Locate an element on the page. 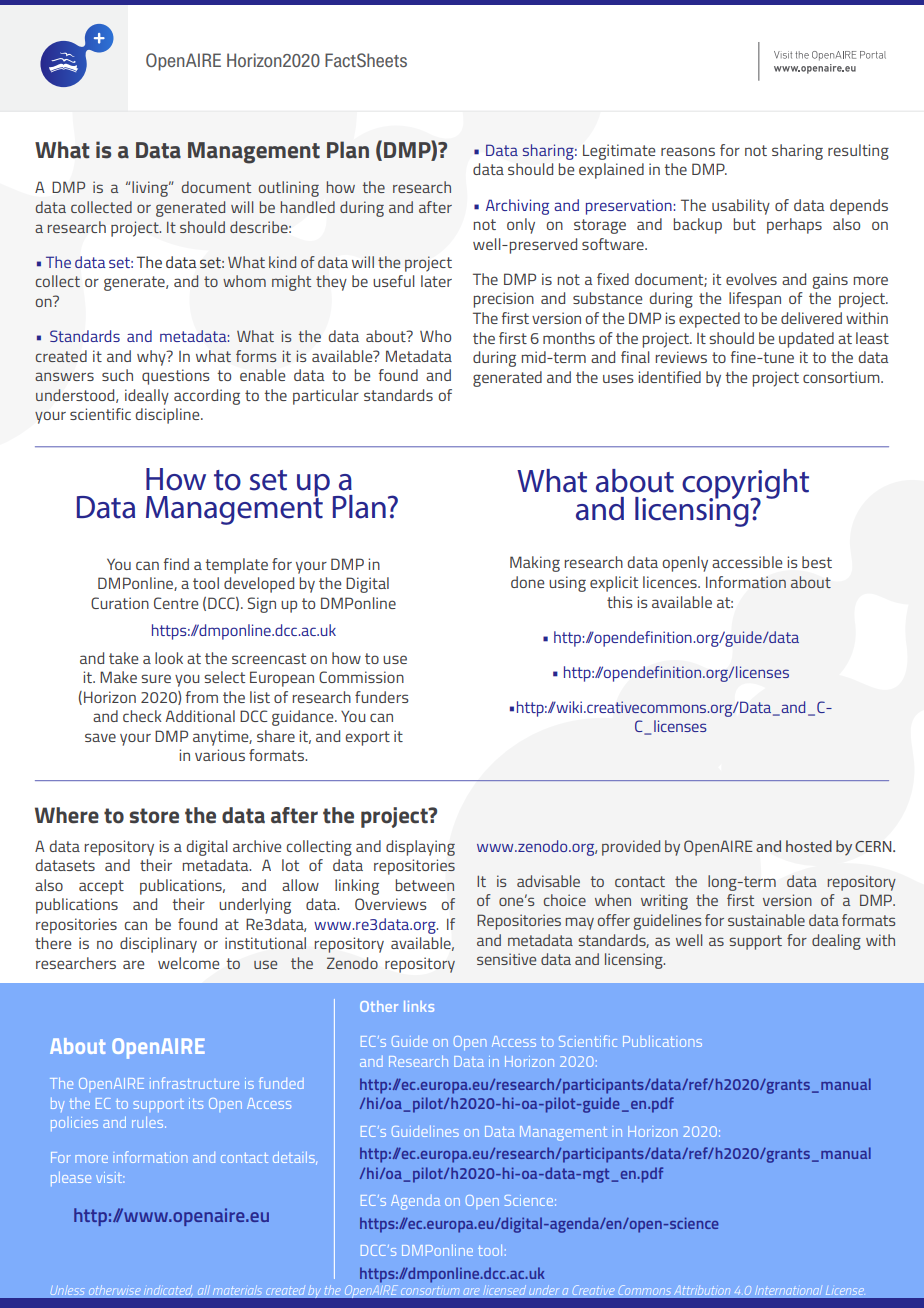  rules is located at coordinates (149, 1122).
